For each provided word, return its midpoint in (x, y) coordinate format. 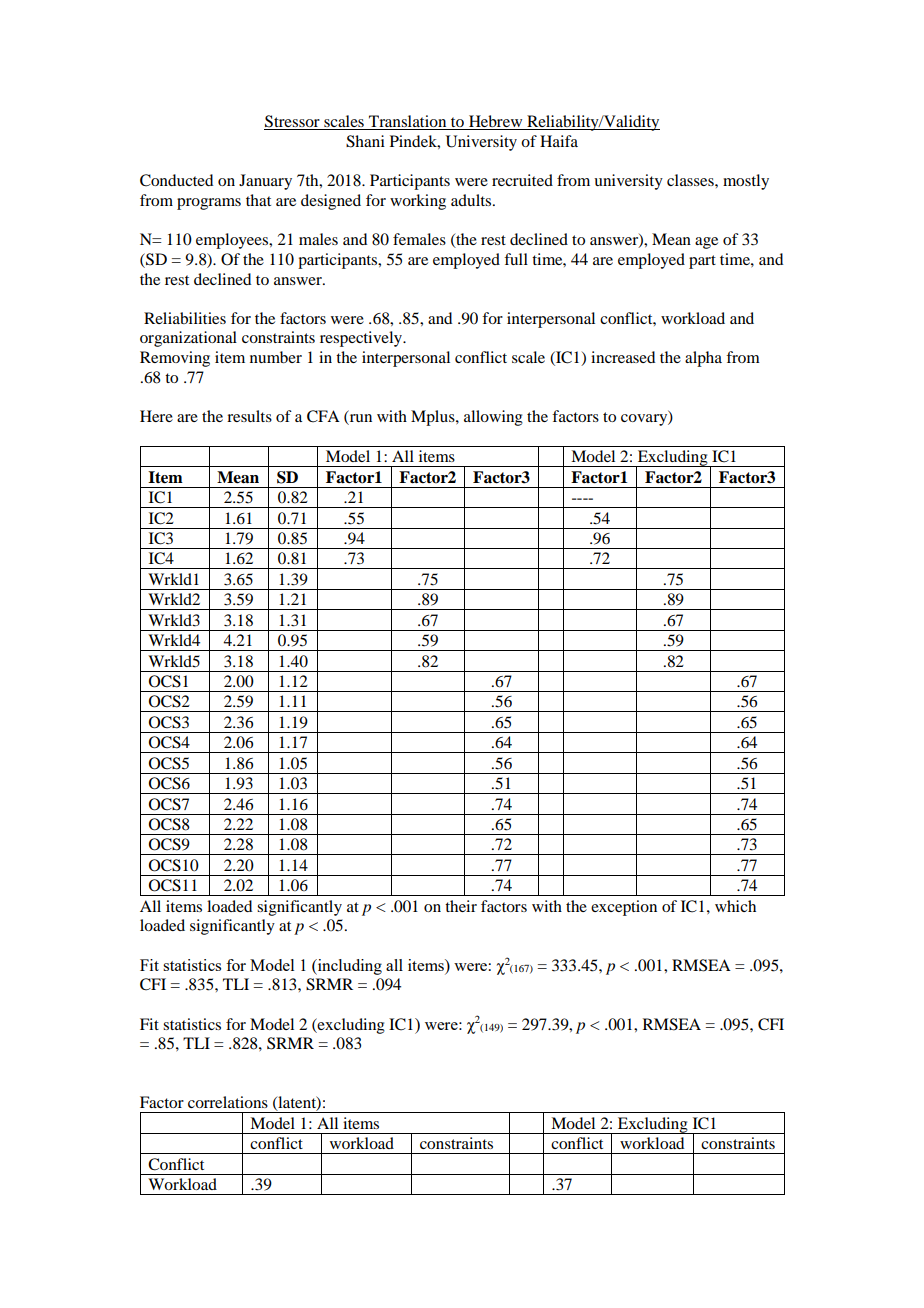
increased (623, 357)
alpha (703, 359)
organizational (188, 339)
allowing (493, 418)
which (735, 906)
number (276, 357)
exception (624, 908)
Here (156, 416)
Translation (408, 122)
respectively (362, 339)
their (461, 906)
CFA (323, 416)
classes (691, 180)
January (265, 182)
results (249, 416)
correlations (228, 1102)
